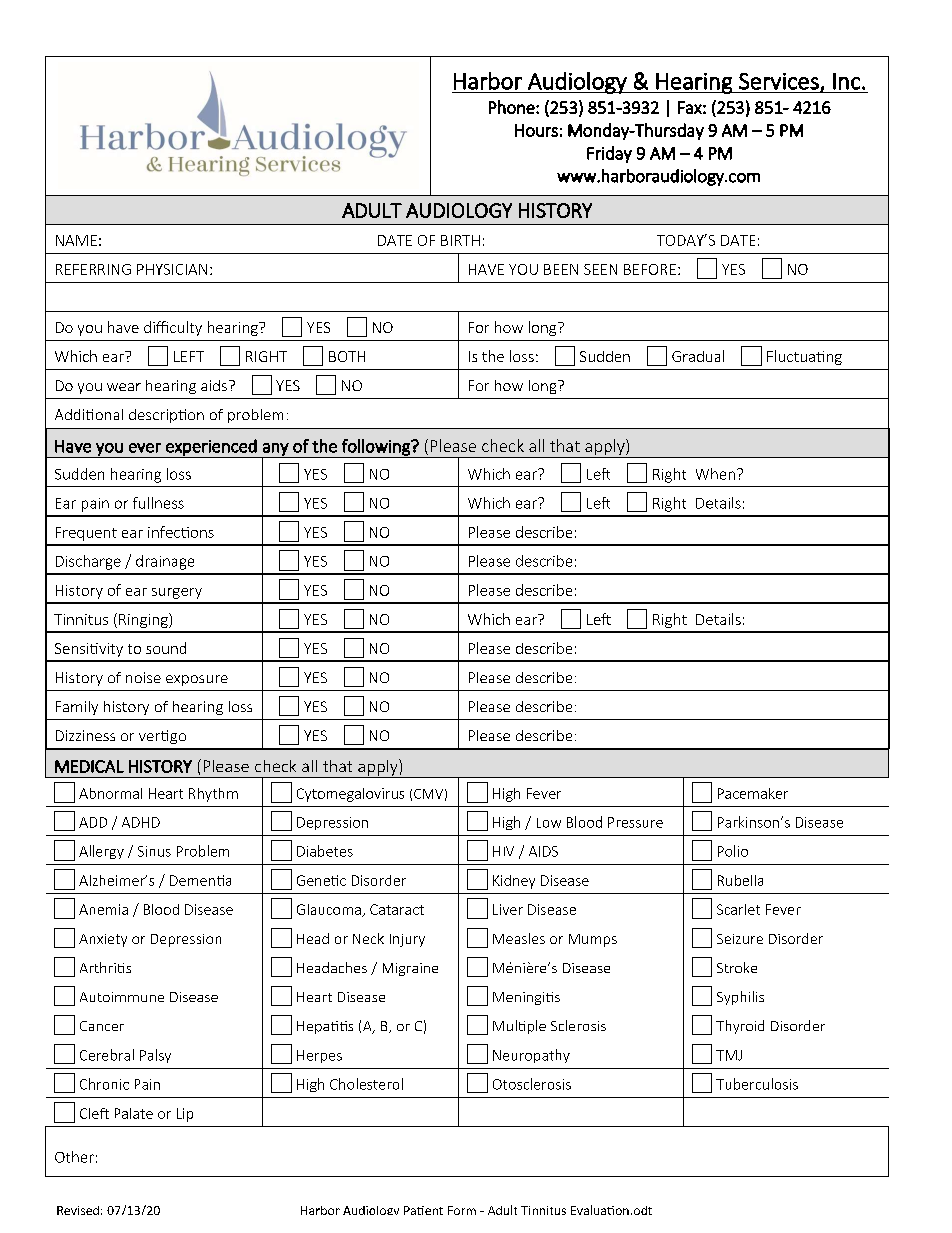 Image resolution: width=952 pixels, height=1233 pixels. What do you see at coordinates (141, 822) in the screenshot?
I see `ADHD` at bounding box center [141, 822].
